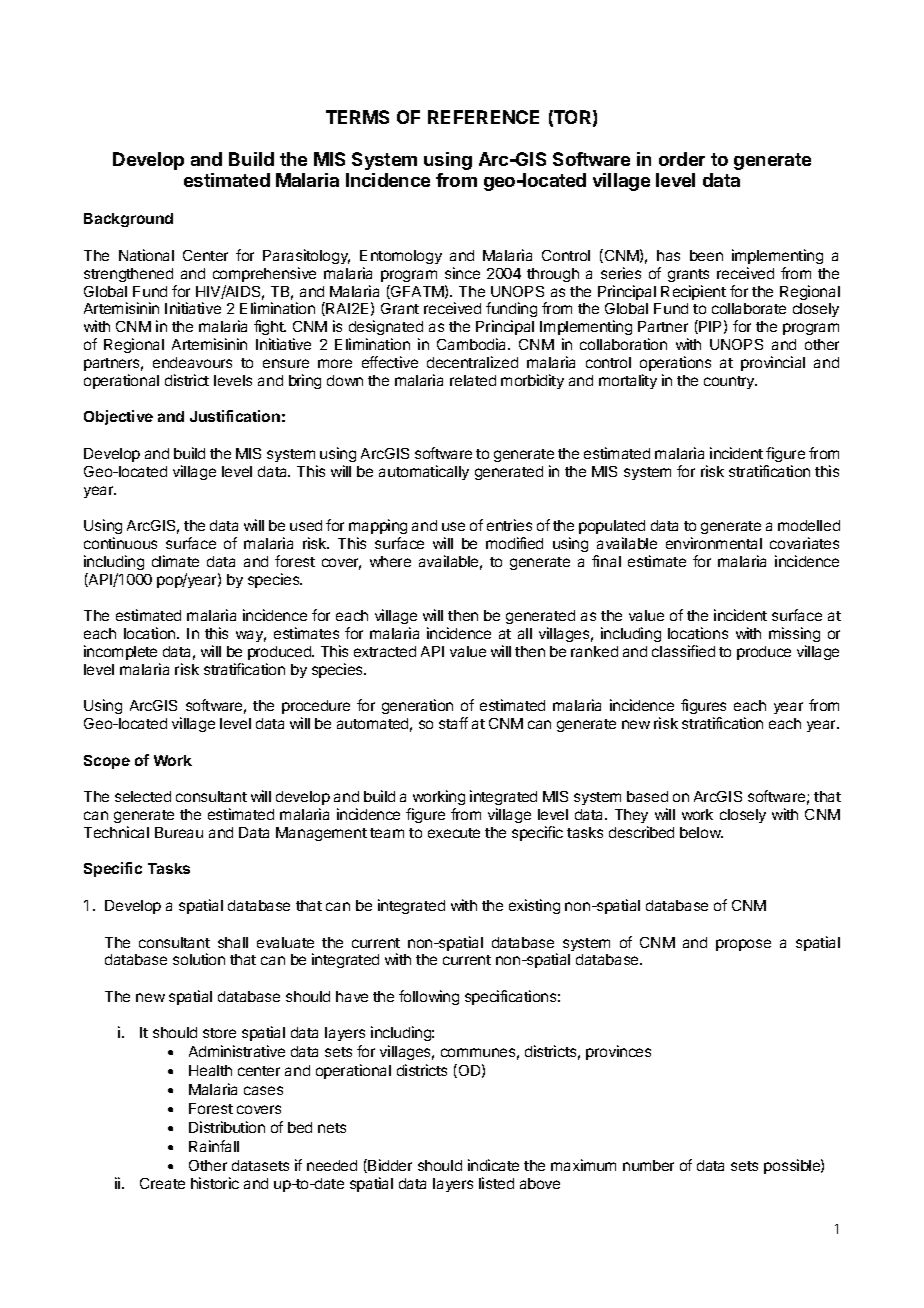 Image resolution: width=924 pixels, height=1308 pixels. I want to click on shall, so click(233, 942).
